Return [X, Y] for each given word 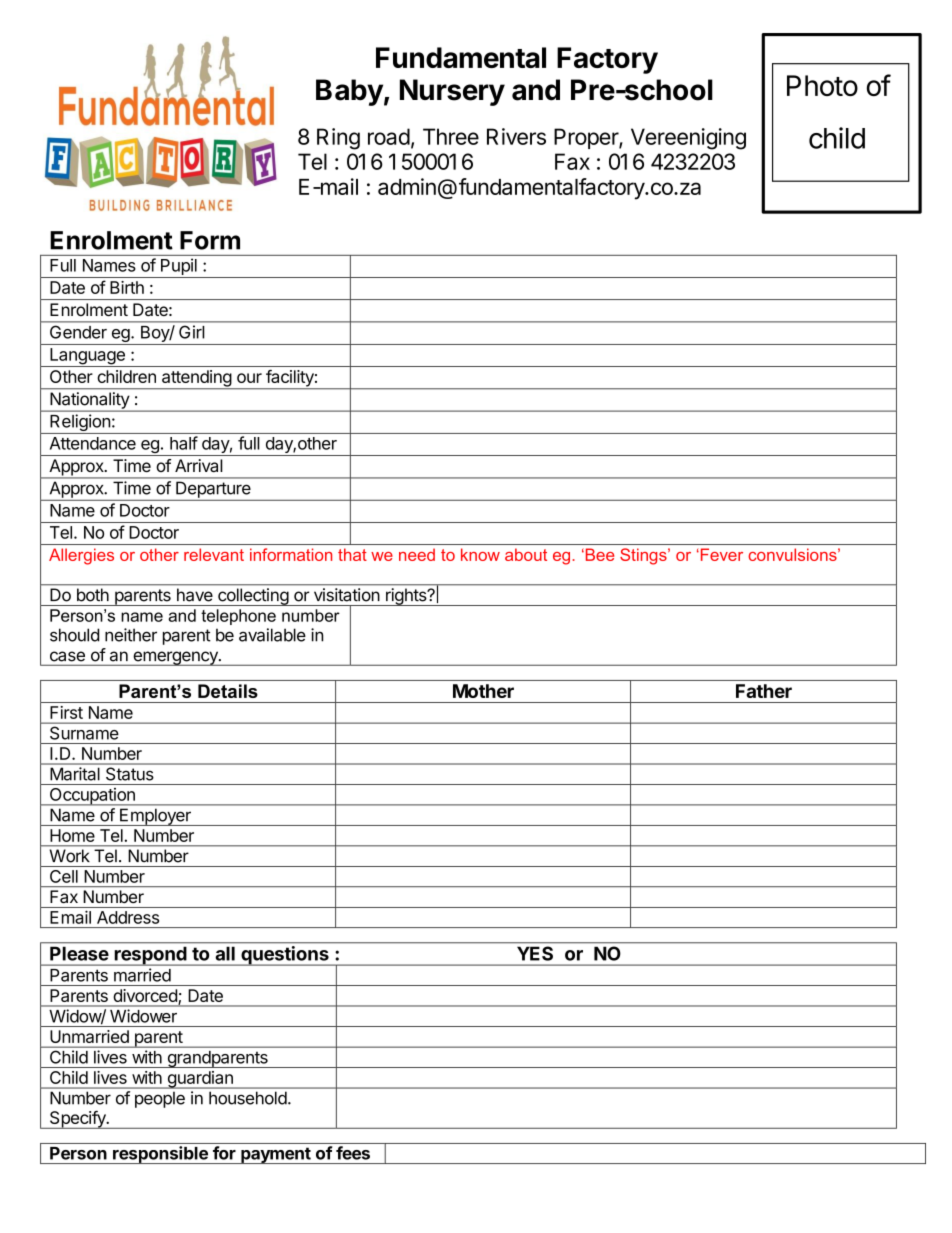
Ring [338, 139]
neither [131, 635]
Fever [720, 554]
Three [451, 136]
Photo [822, 85]
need [417, 554]
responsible [160, 1155]
